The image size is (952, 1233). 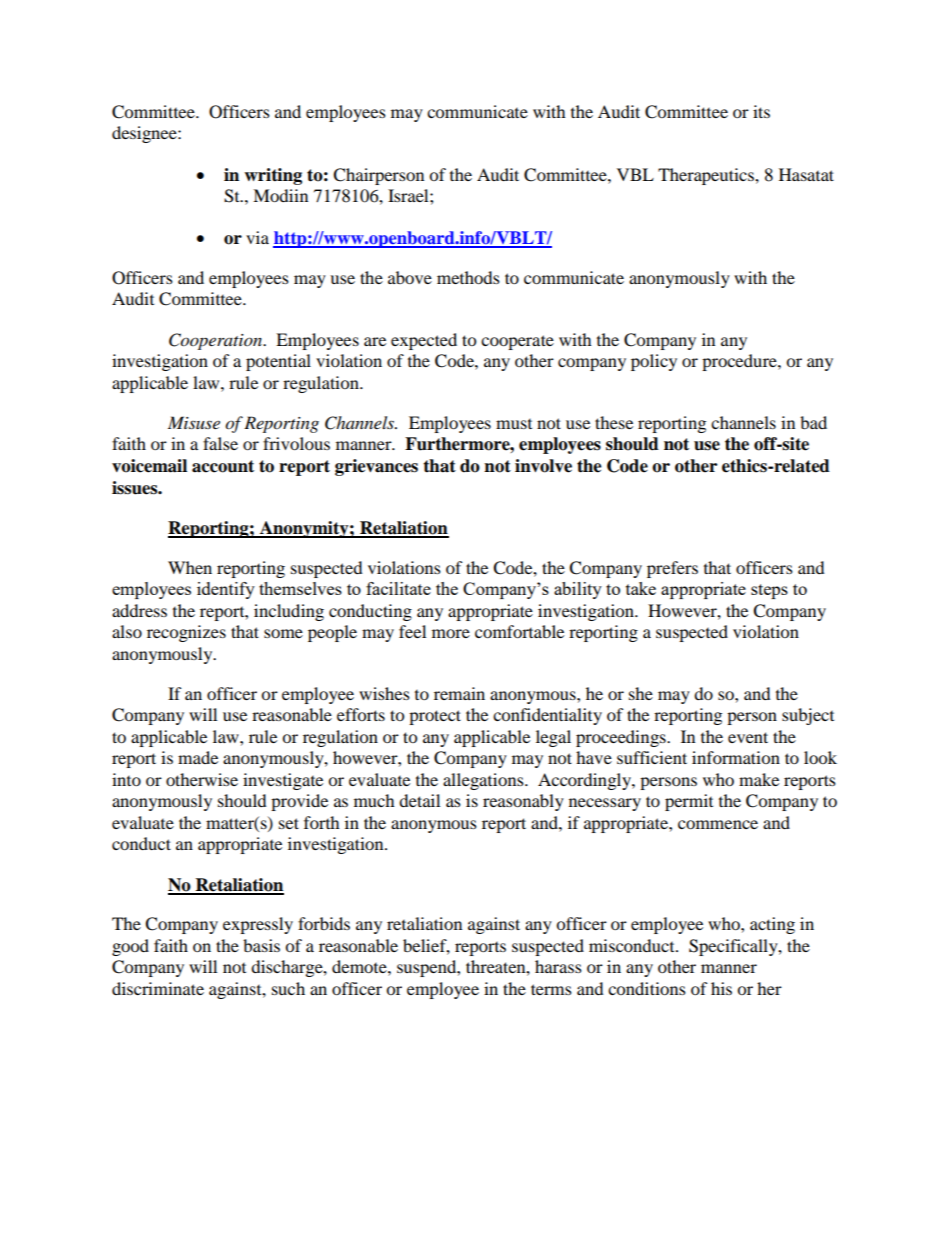 What do you see at coordinates (761, 111) in the screenshot?
I see `its` at bounding box center [761, 111].
